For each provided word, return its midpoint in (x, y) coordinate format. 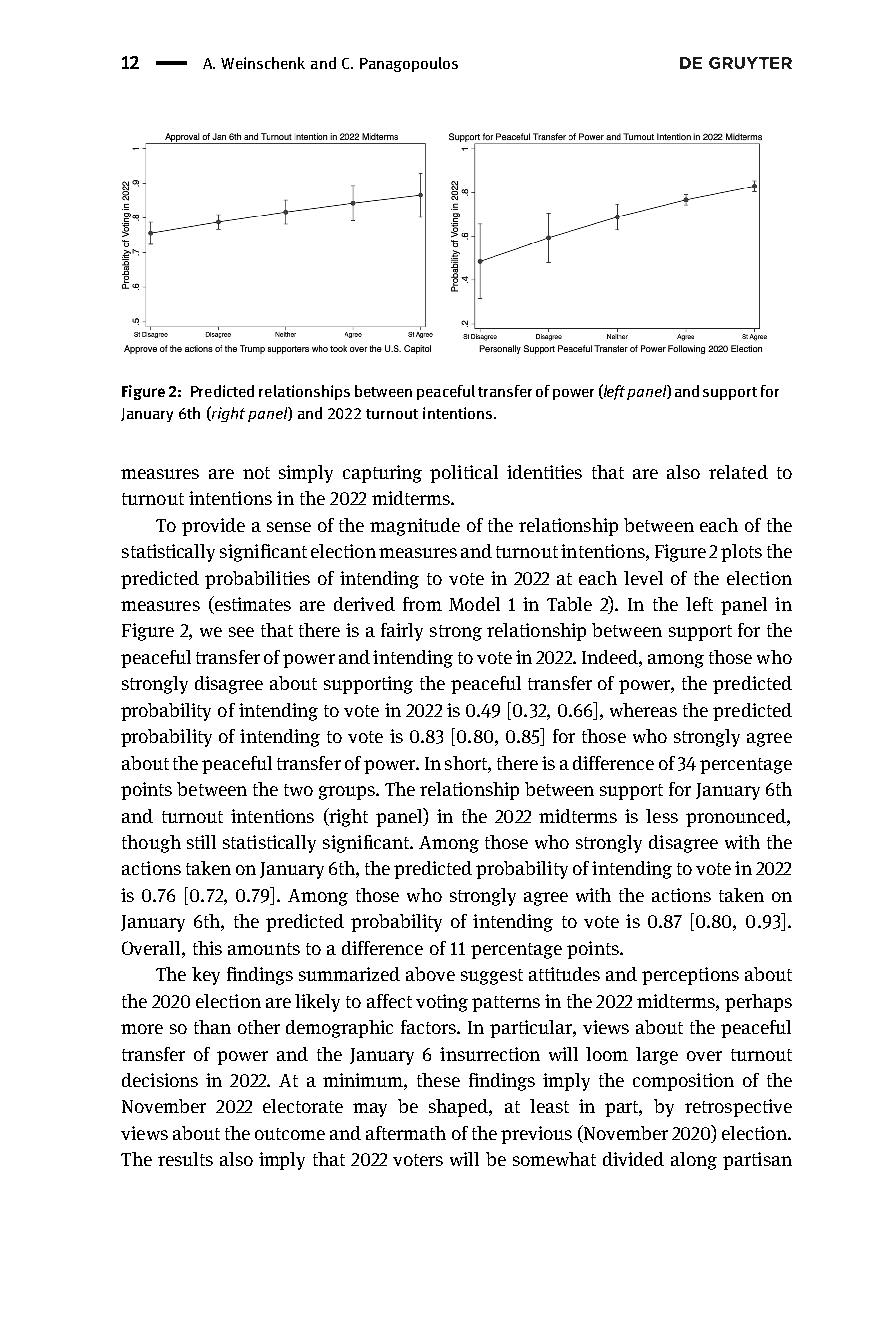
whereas (643, 710)
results (185, 1159)
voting (442, 1003)
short (467, 763)
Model (474, 604)
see (241, 632)
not (256, 473)
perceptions (690, 976)
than (212, 1027)
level (643, 578)
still (201, 842)
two (298, 790)
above (430, 974)
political (464, 474)
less (662, 816)
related (738, 472)
